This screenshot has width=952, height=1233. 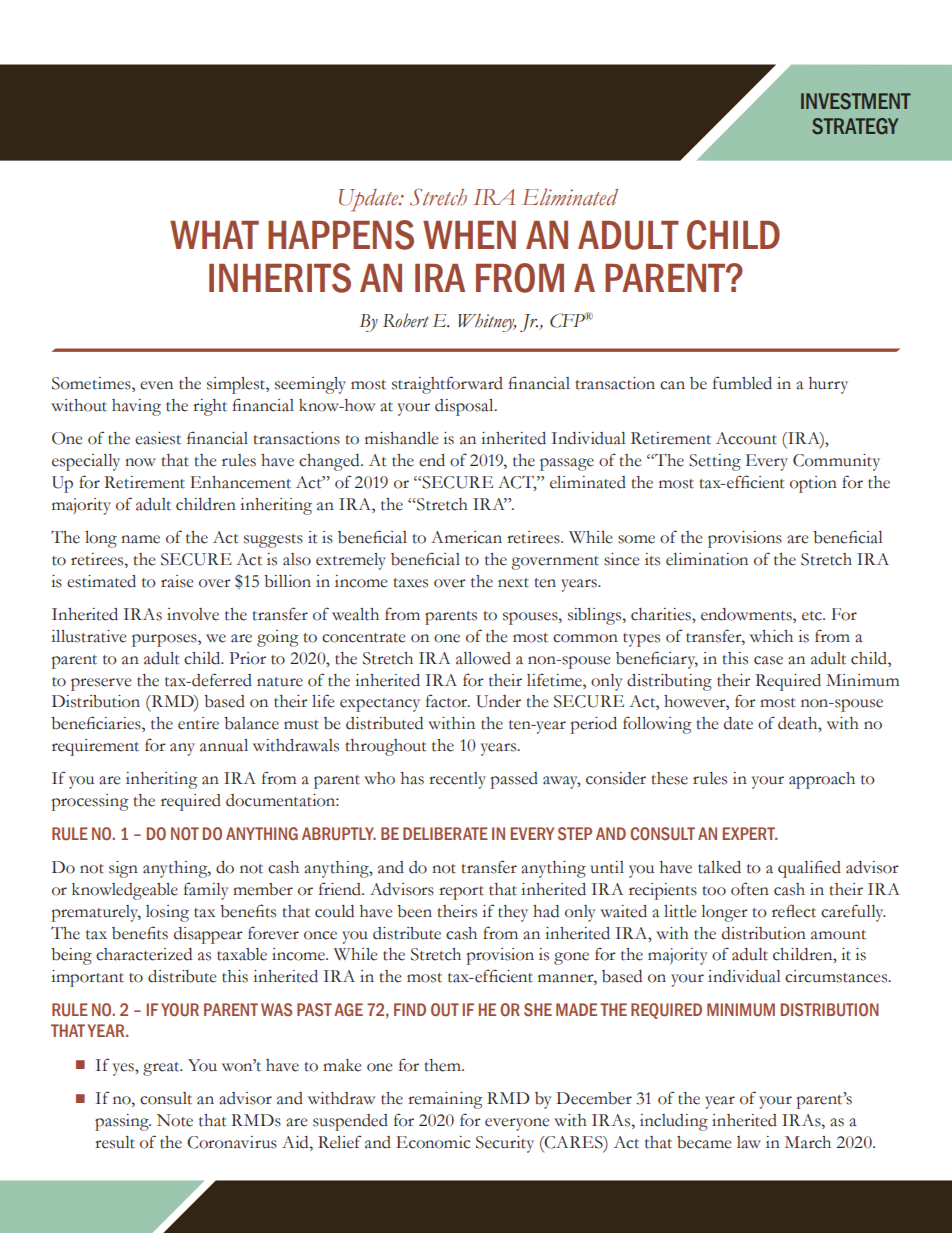 What do you see at coordinates (469, 235) in the screenshot?
I see `WHEN` at bounding box center [469, 235].
